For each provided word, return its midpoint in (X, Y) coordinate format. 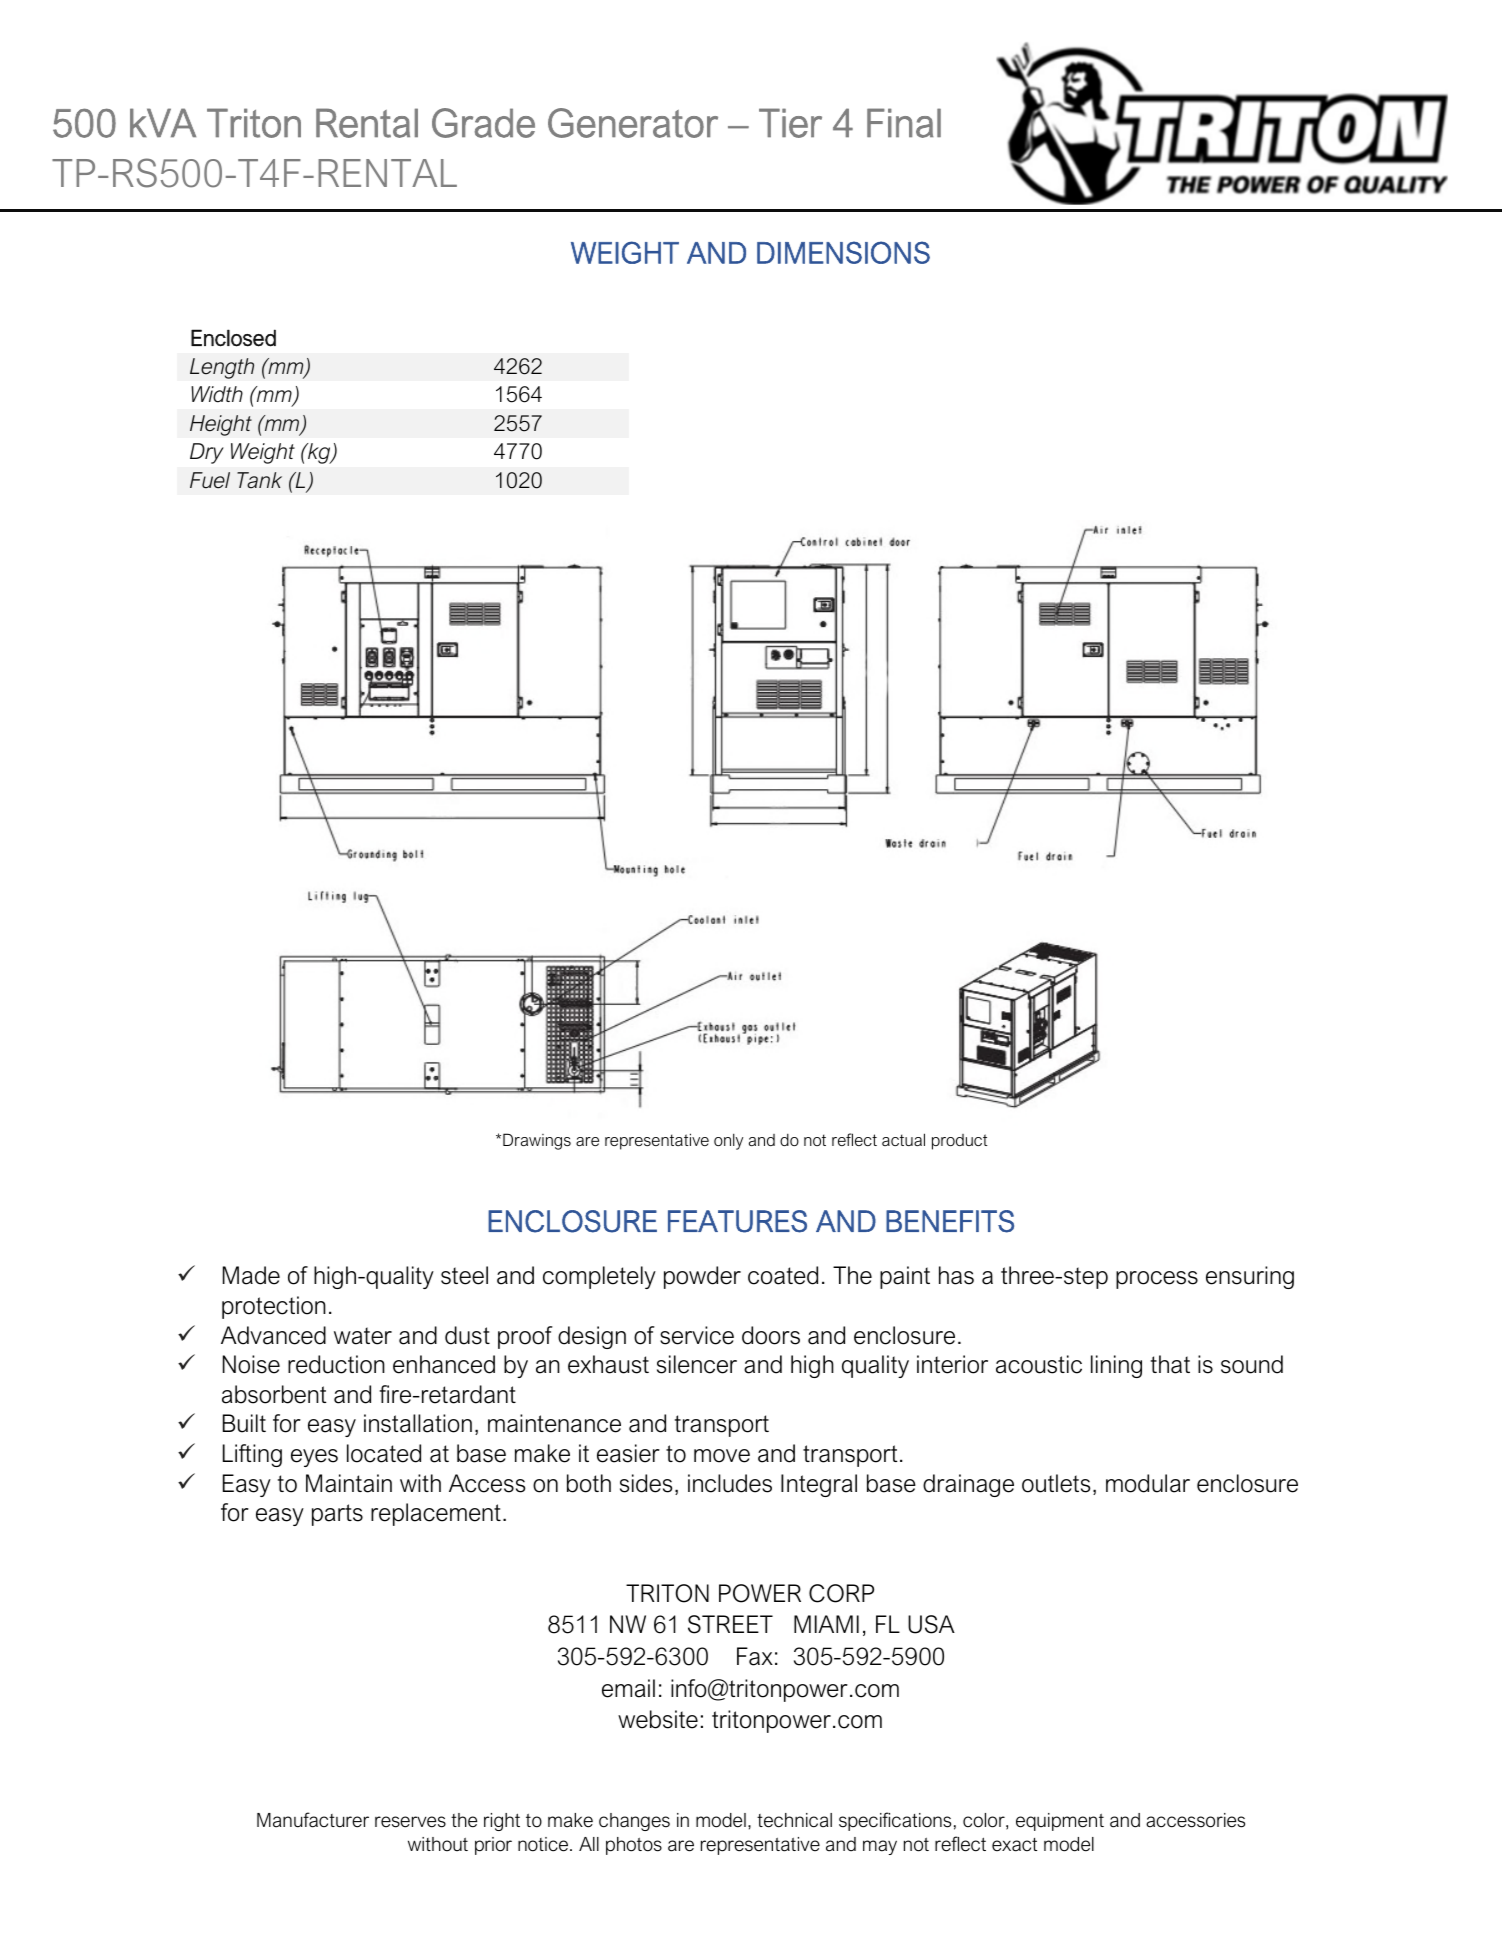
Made (251, 1275)
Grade (483, 123)
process (1157, 1280)
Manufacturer (313, 1820)
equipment (1060, 1822)
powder (702, 1277)
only (728, 1141)
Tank (259, 480)
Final (904, 123)
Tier (790, 123)
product (960, 1142)
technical (794, 1820)
